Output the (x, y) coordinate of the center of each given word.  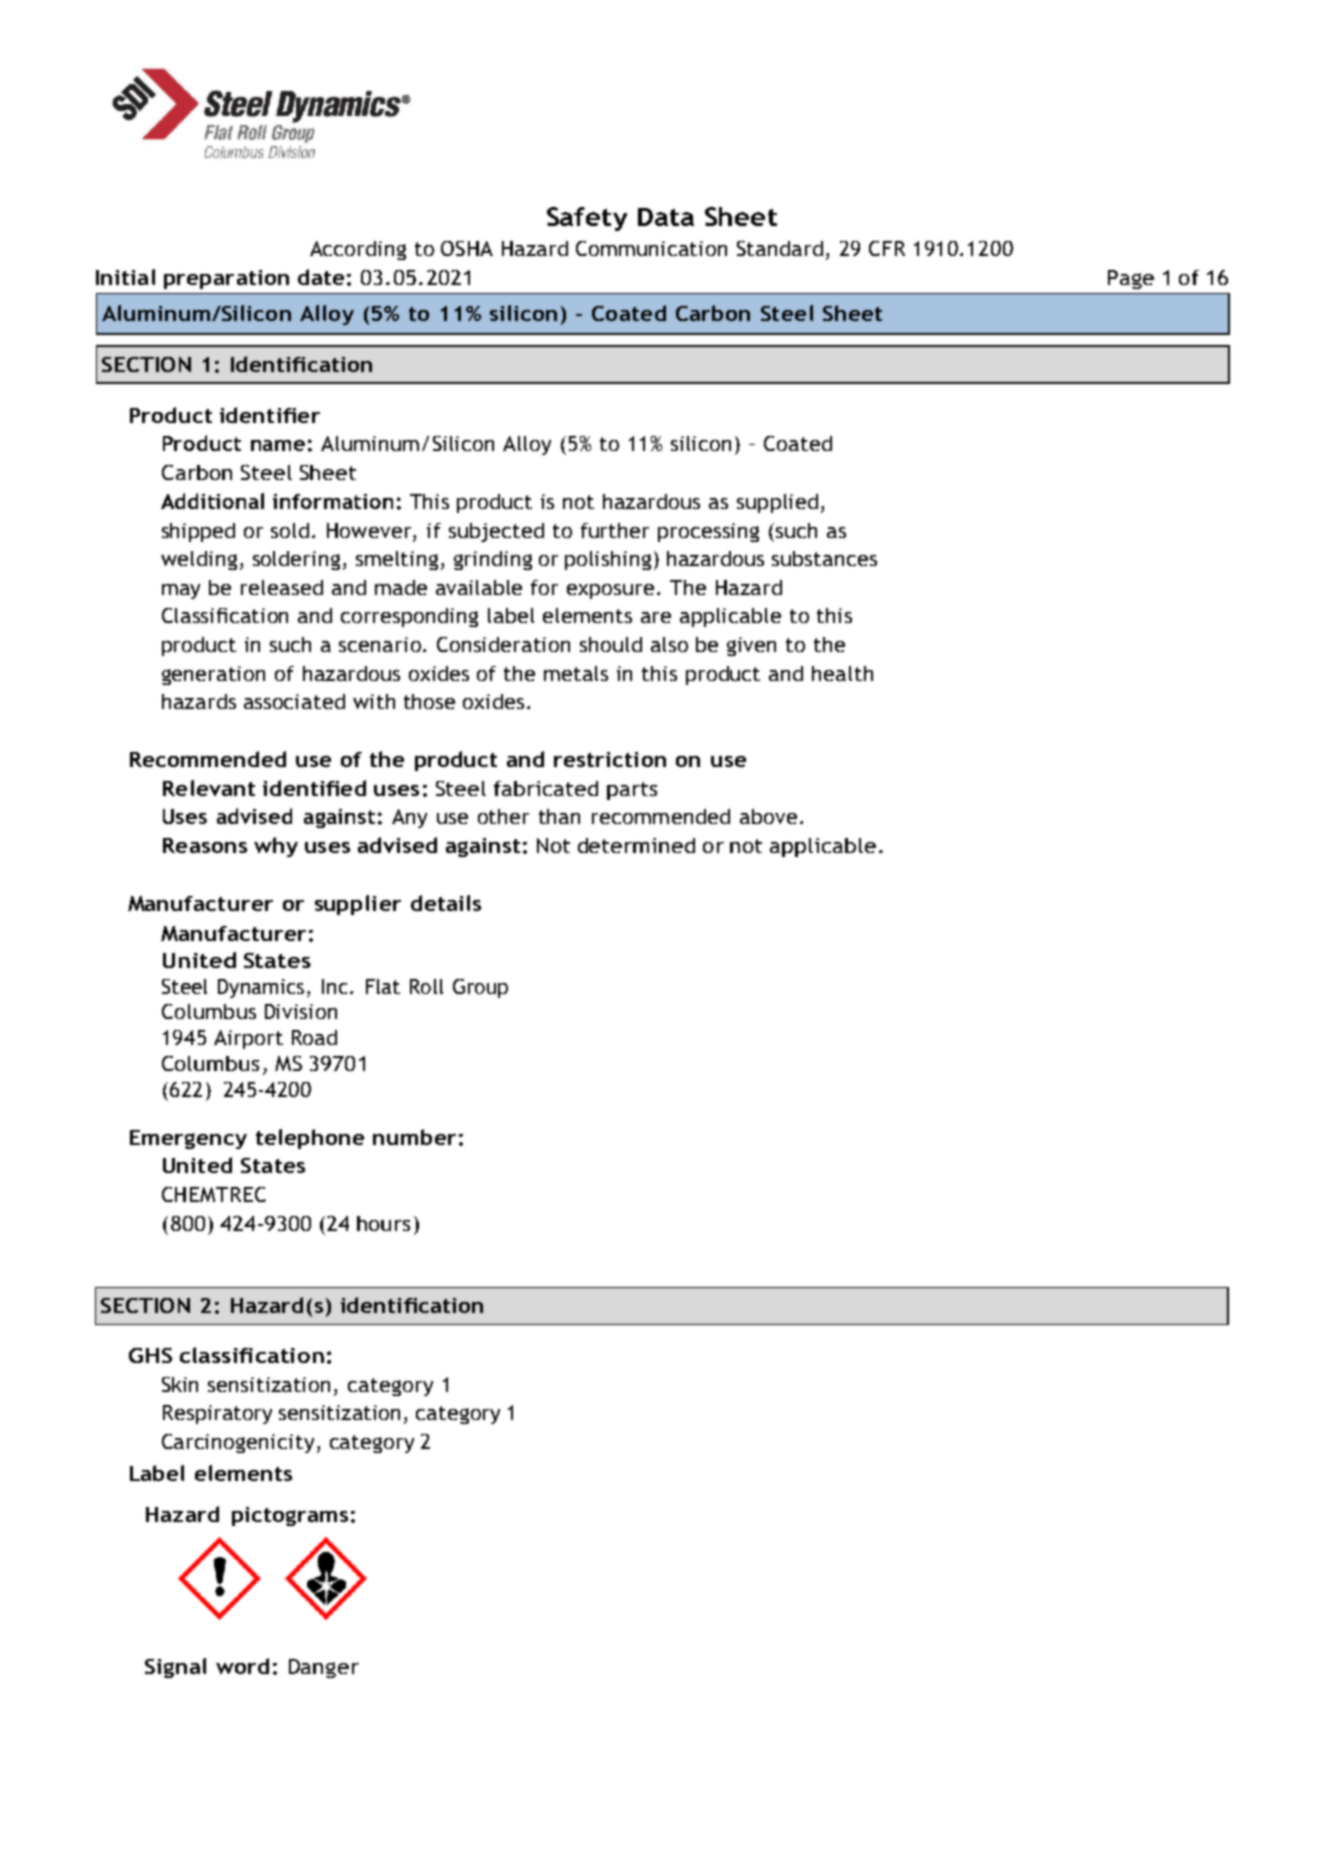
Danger (324, 1668)
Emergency (188, 1139)
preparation (226, 279)
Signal (175, 1668)
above (768, 816)
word (242, 1666)
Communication (651, 248)
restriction (610, 759)
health (842, 673)
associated (294, 701)
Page (1131, 279)
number (414, 1137)
